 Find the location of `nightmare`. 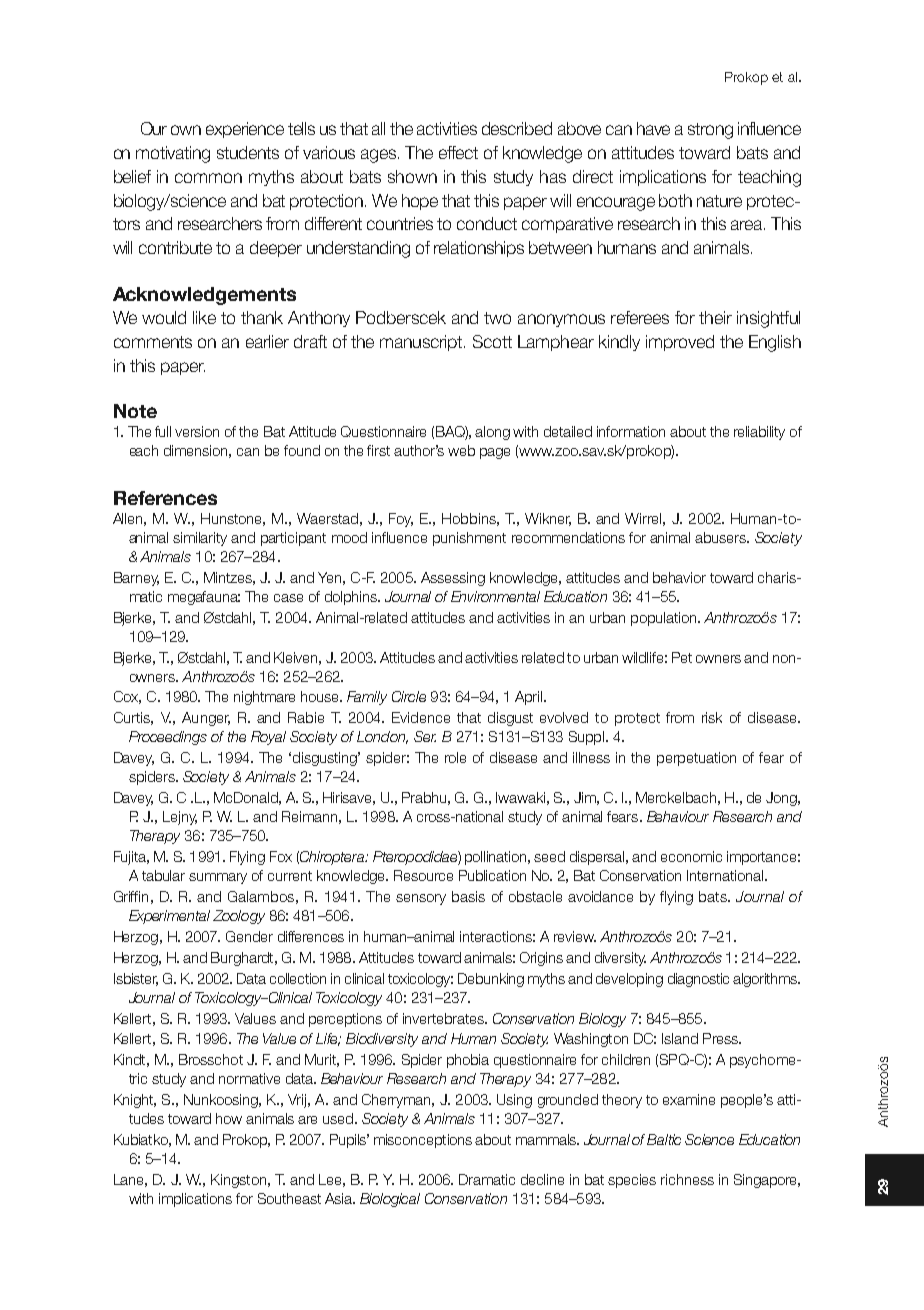

nightmare is located at coordinates (264, 698).
